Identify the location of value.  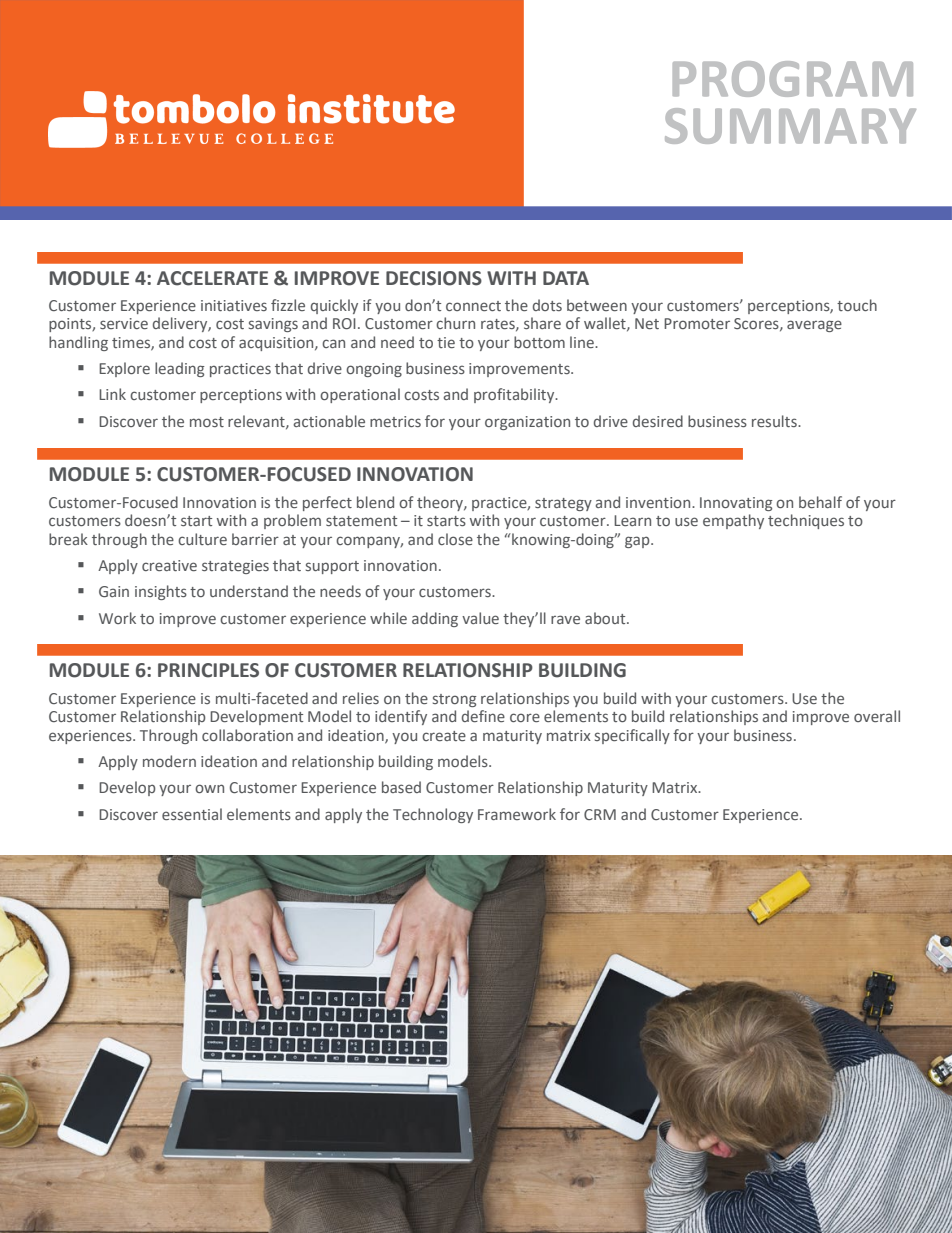
(480, 618).
